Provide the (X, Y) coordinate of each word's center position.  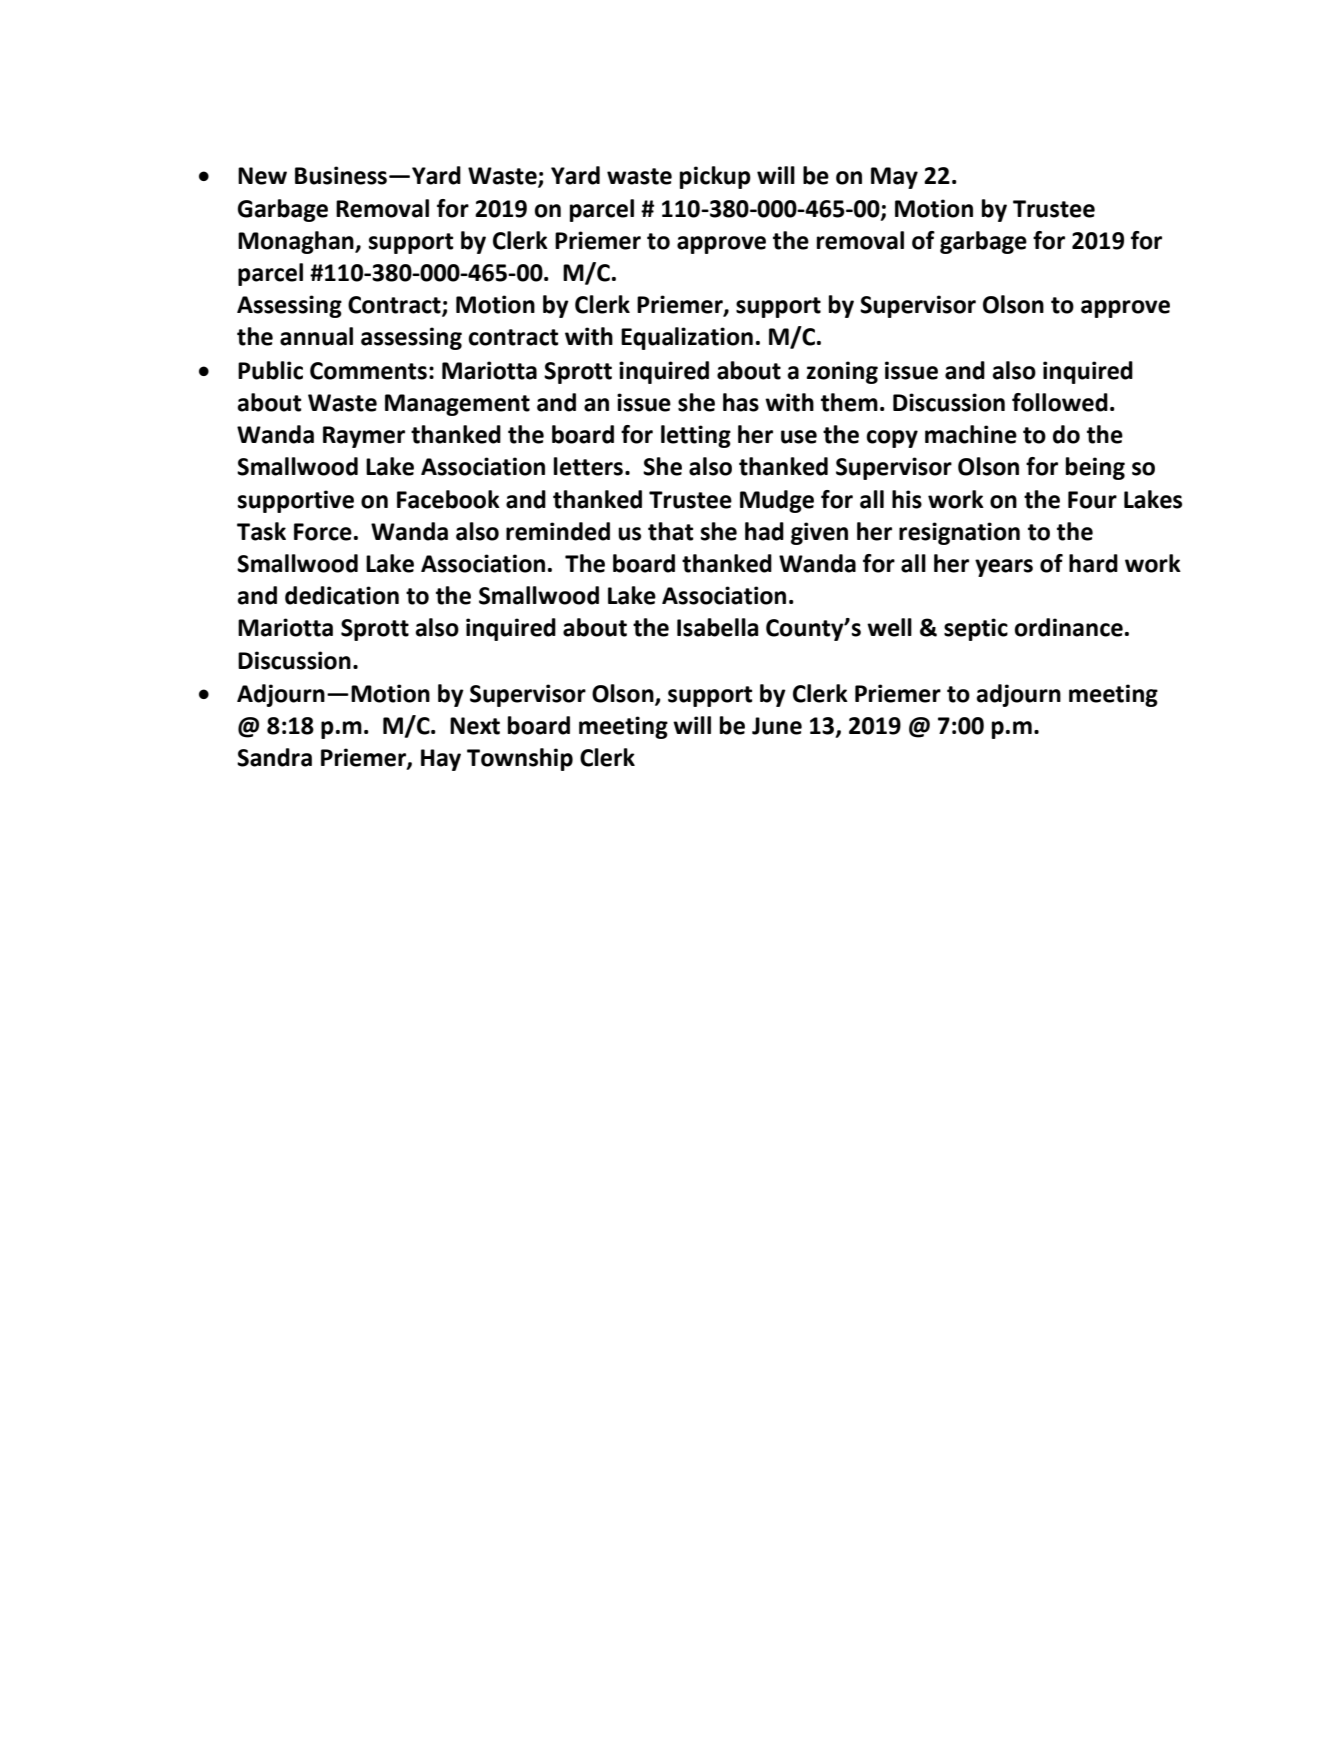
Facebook (448, 499)
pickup (715, 177)
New (262, 176)
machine (971, 434)
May (894, 178)
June (777, 726)
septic (976, 629)
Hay (441, 760)
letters (588, 466)
